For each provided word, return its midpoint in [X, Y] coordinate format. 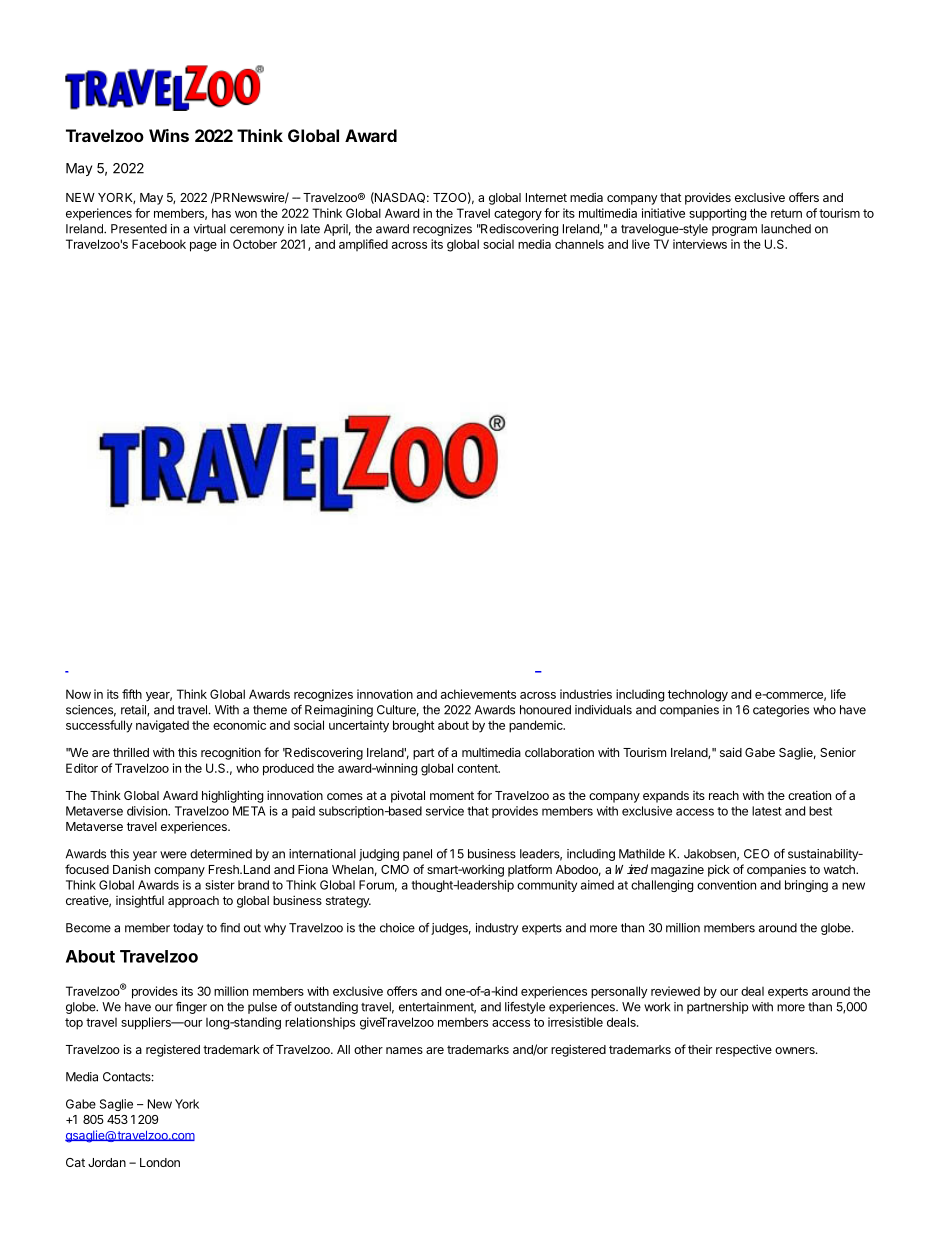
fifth [132, 694]
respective [744, 1050]
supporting [717, 214]
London [160, 1162]
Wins [169, 135]
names [404, 1050]
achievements [478, 694]
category [518, 215]
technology [698, 695]
